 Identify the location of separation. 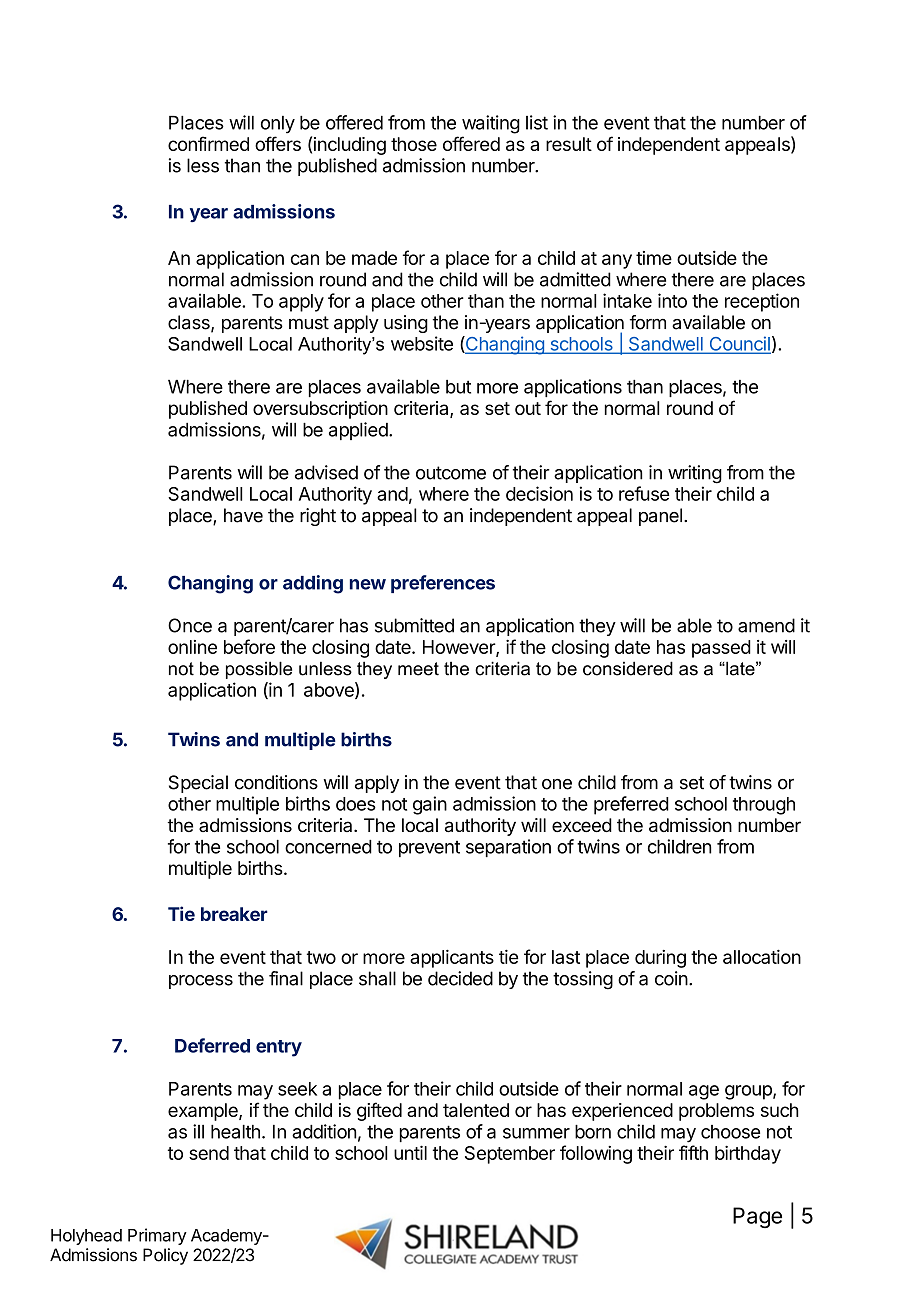
(508, 848).
